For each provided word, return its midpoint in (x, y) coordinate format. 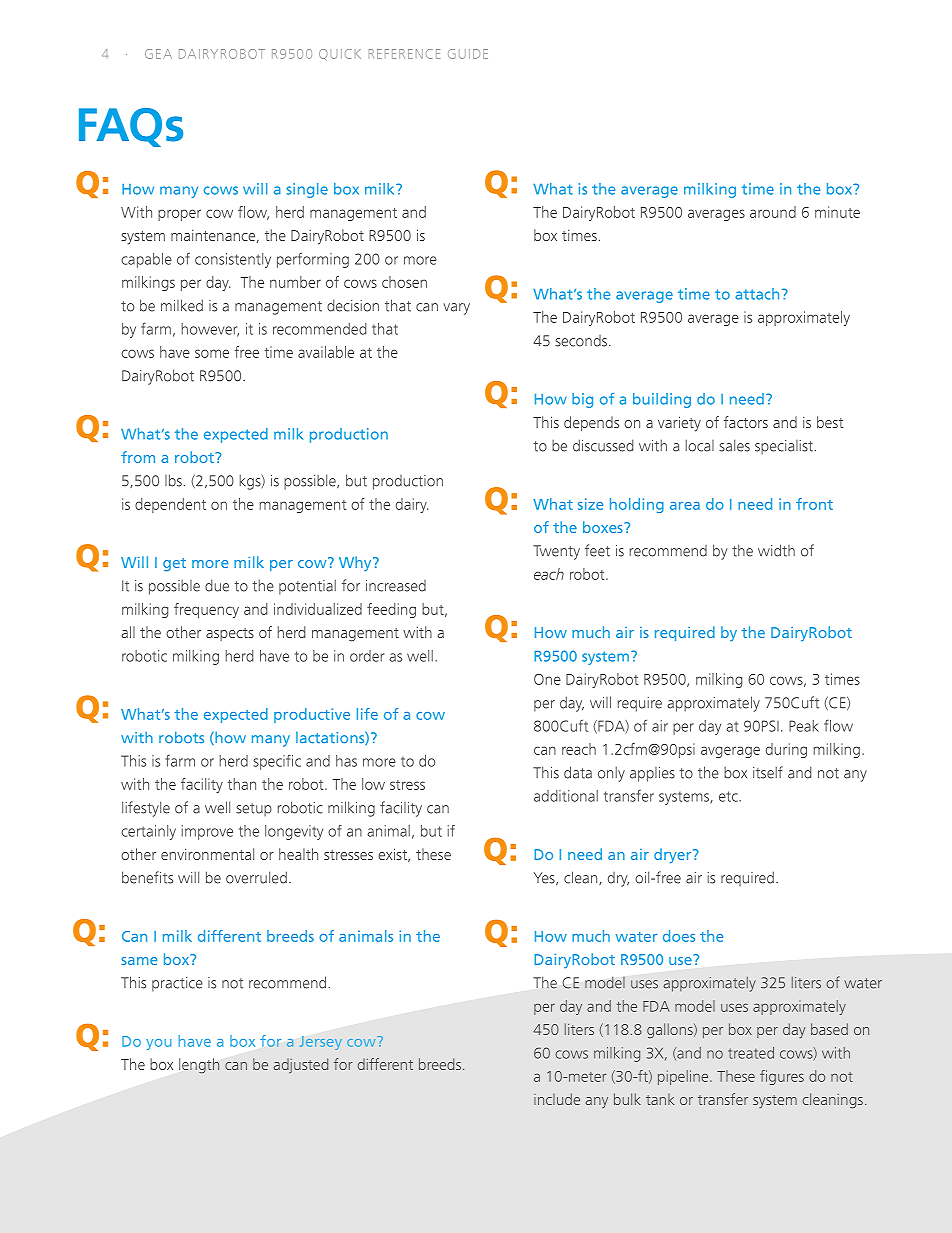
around (773, 212)
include (557, 1099)
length (199, 1066)
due (217, 585)
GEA (158, 54)
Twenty (556, 552)
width (776, 550)
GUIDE (468, 54)
